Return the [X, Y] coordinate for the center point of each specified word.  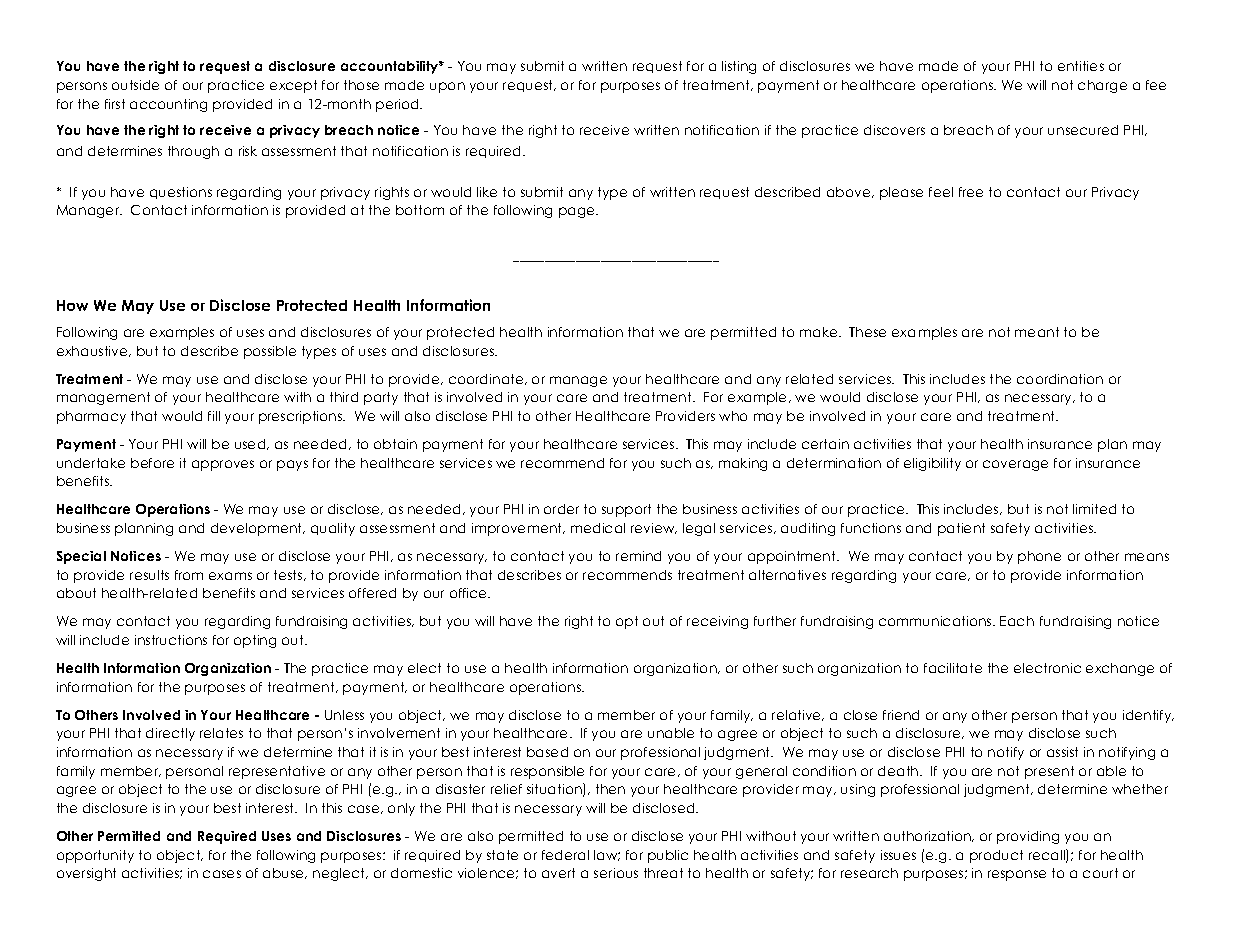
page [578, 212]
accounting [168, 105]
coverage [1015, 465]
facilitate [953, 668]
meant [1037, 332]
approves [223, 465]
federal [565, 855]
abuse [285, 873]
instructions [171, 640]
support [626, 510]
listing [739, 67]
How [72, 305]
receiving [717, 622]
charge [1102, 86]
